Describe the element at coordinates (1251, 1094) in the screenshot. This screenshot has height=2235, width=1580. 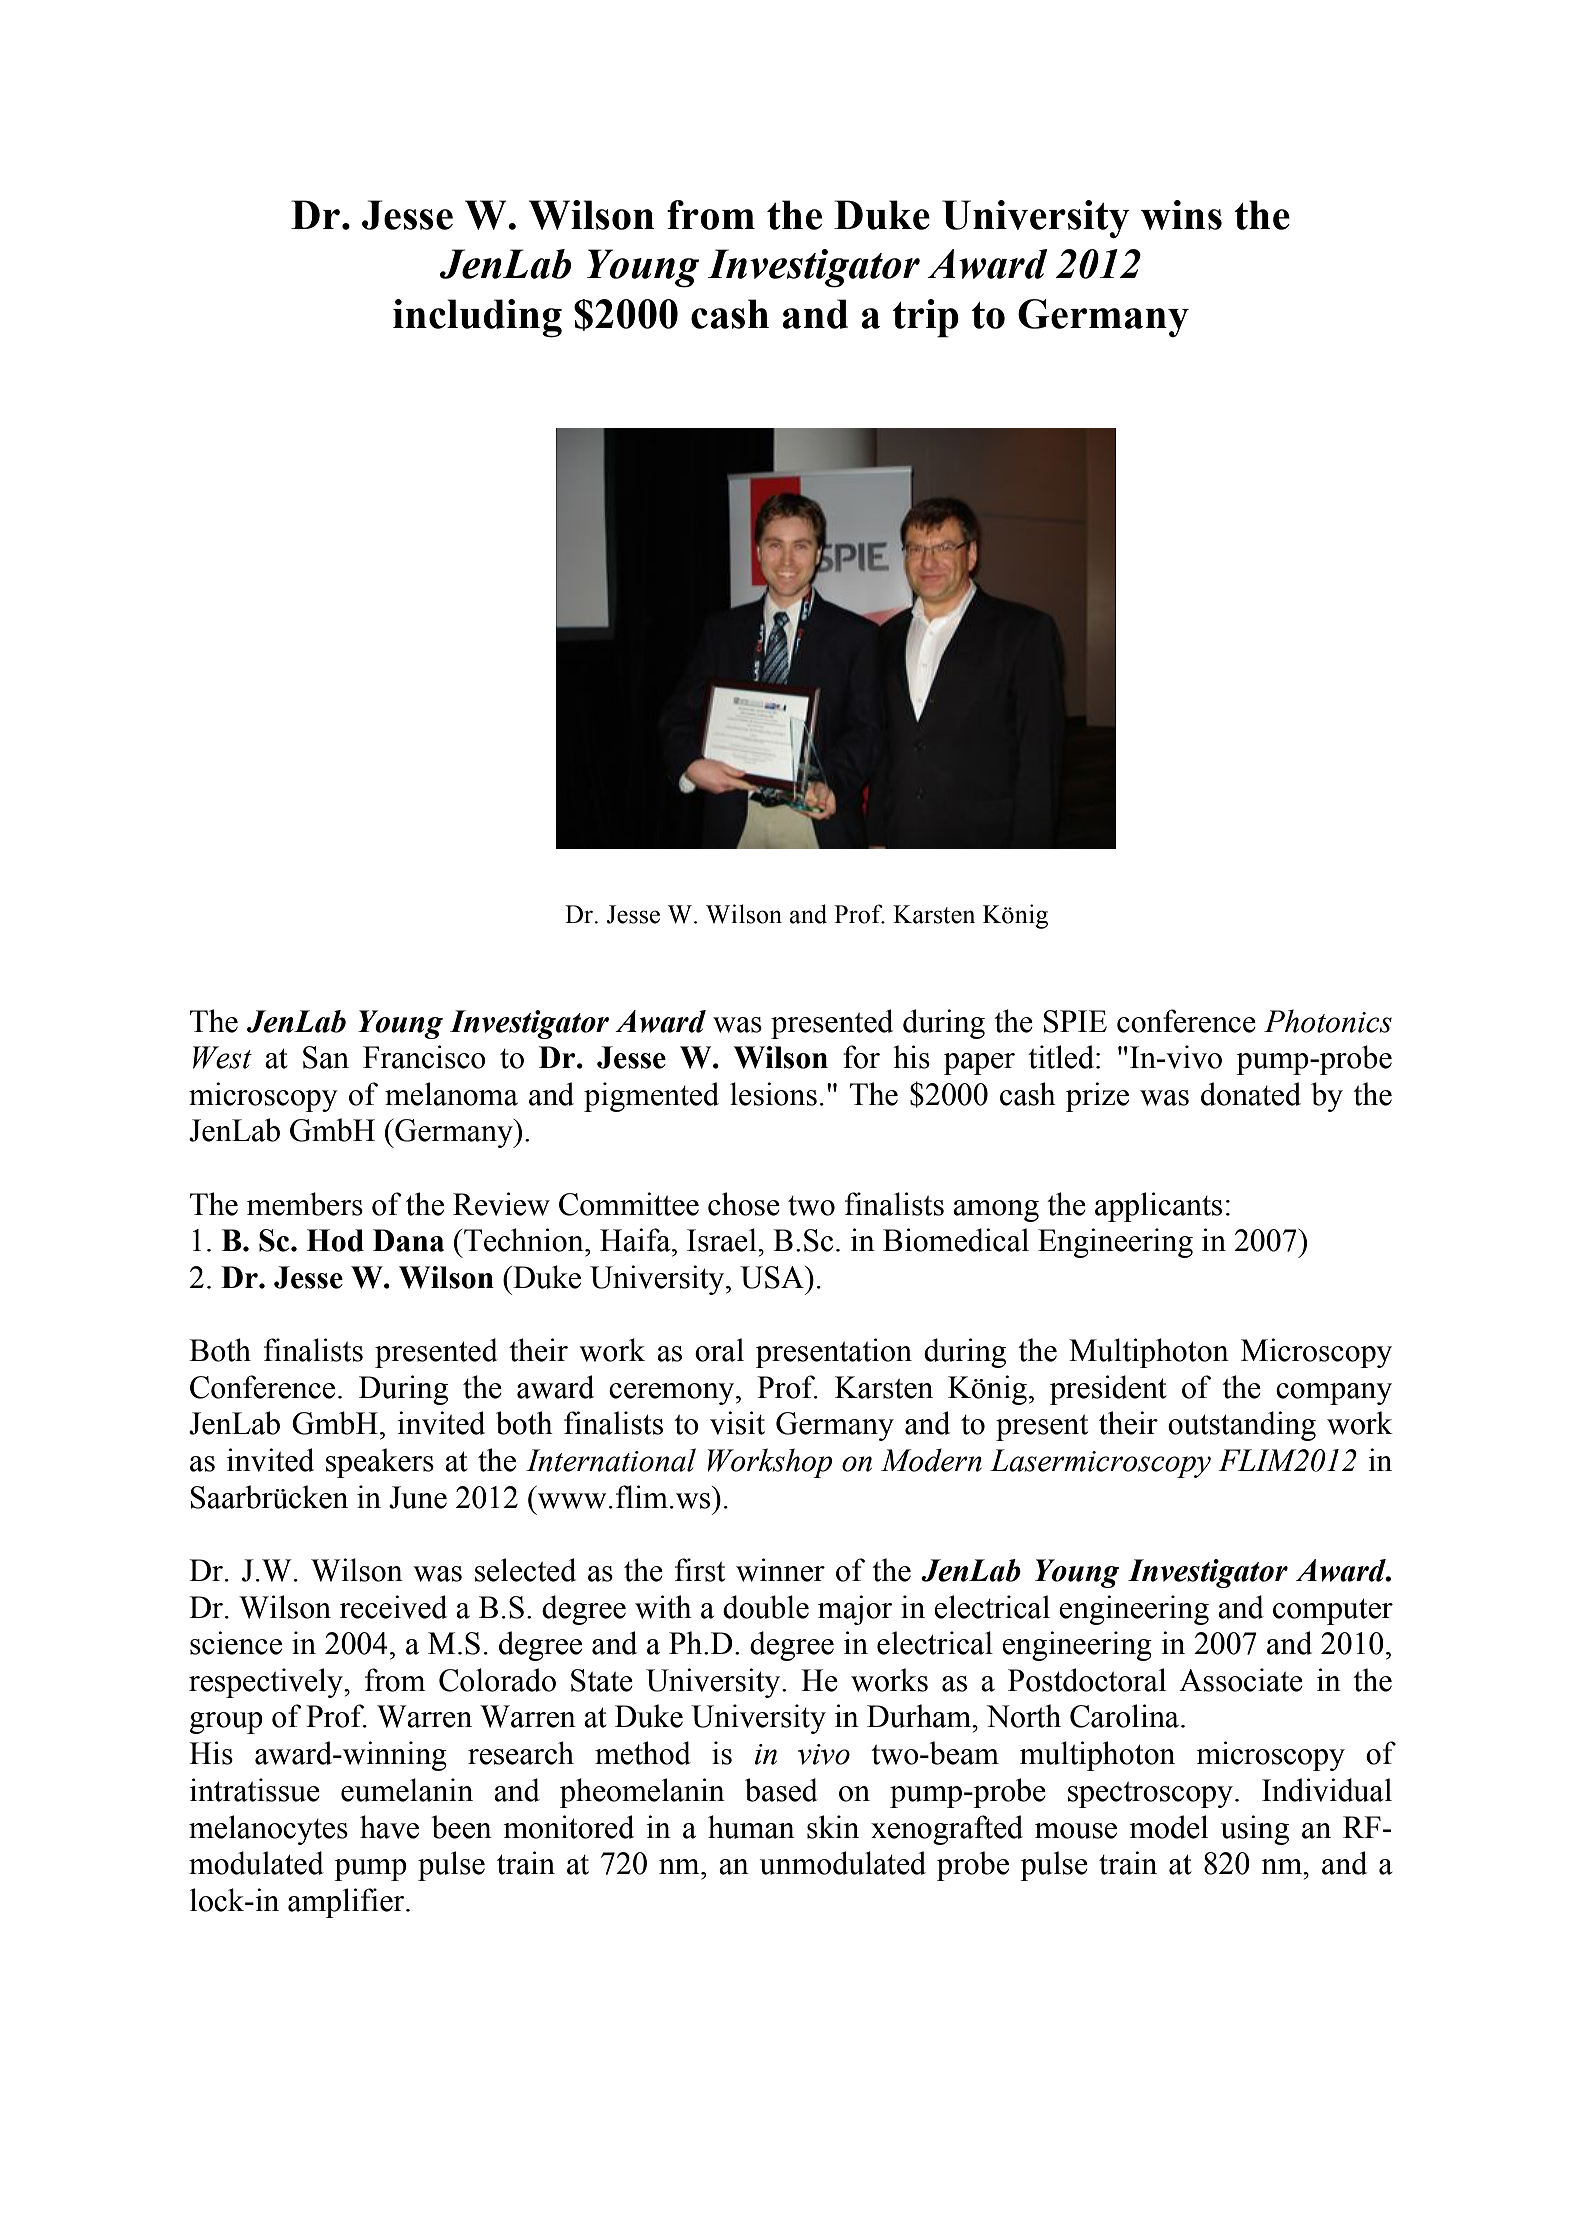
I see `donated` at that location.
